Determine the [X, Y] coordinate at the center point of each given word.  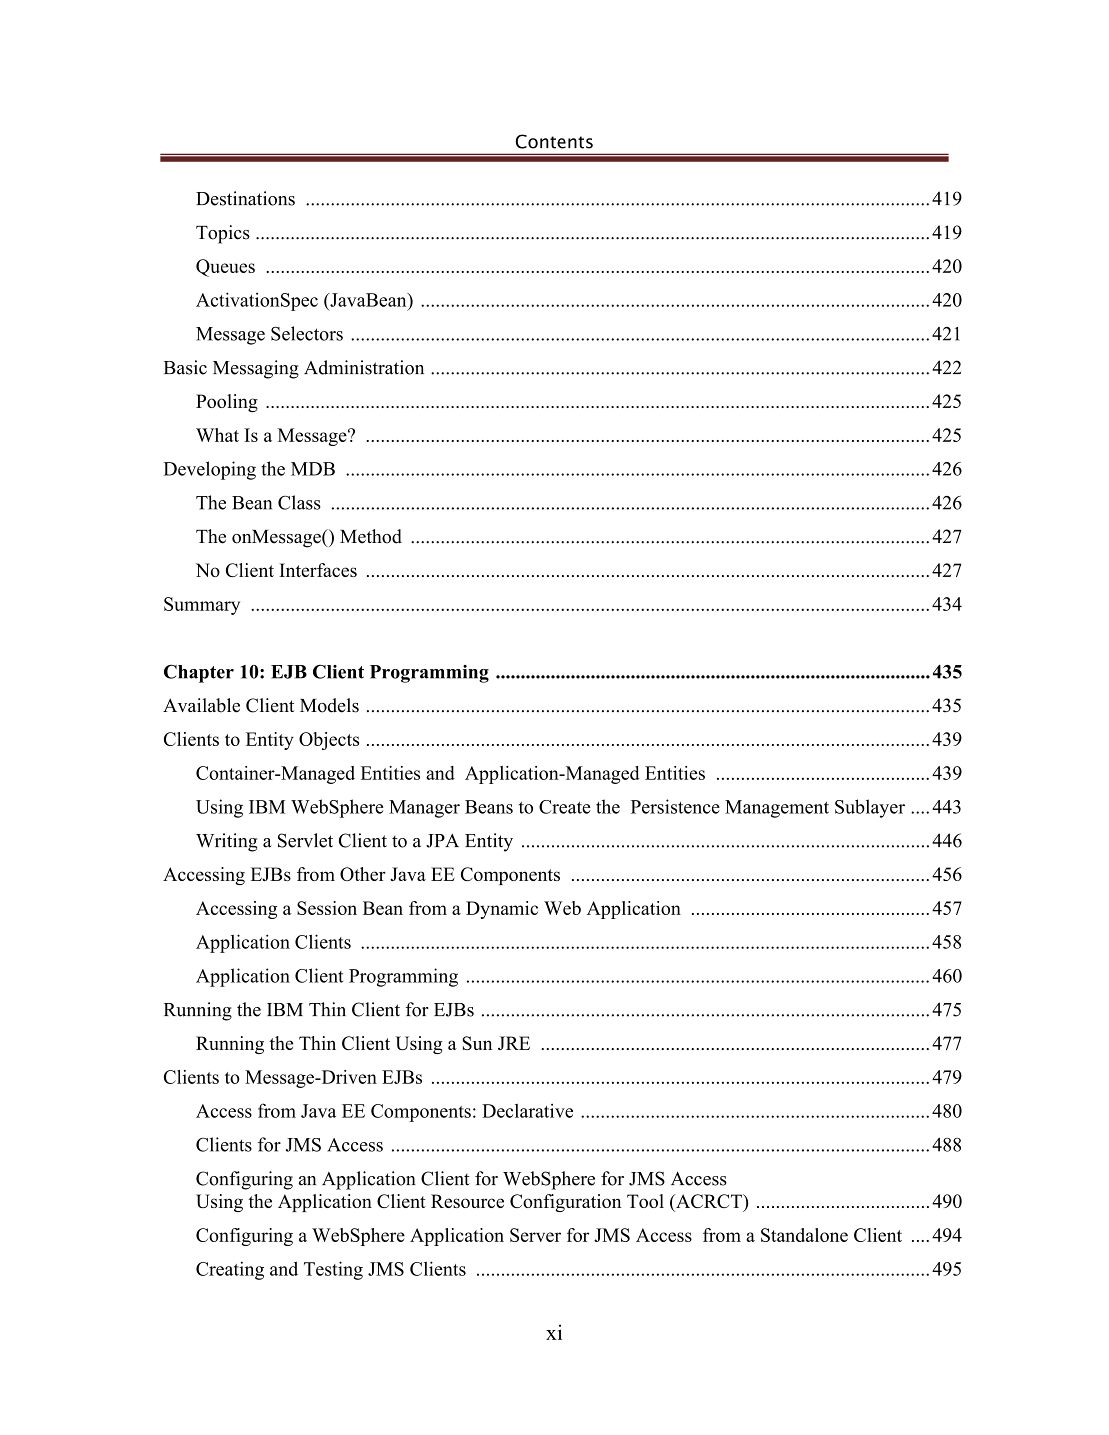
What [217, 435]
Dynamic [502, 910]
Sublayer [870, 808]
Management [777, 809]
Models [329, 705]
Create [565, 807]
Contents [554, 141]
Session [327, 908]
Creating [230, 1270]
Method [371, 536]
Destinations [245, 198]
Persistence [675, 806]
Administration [364, 367]
